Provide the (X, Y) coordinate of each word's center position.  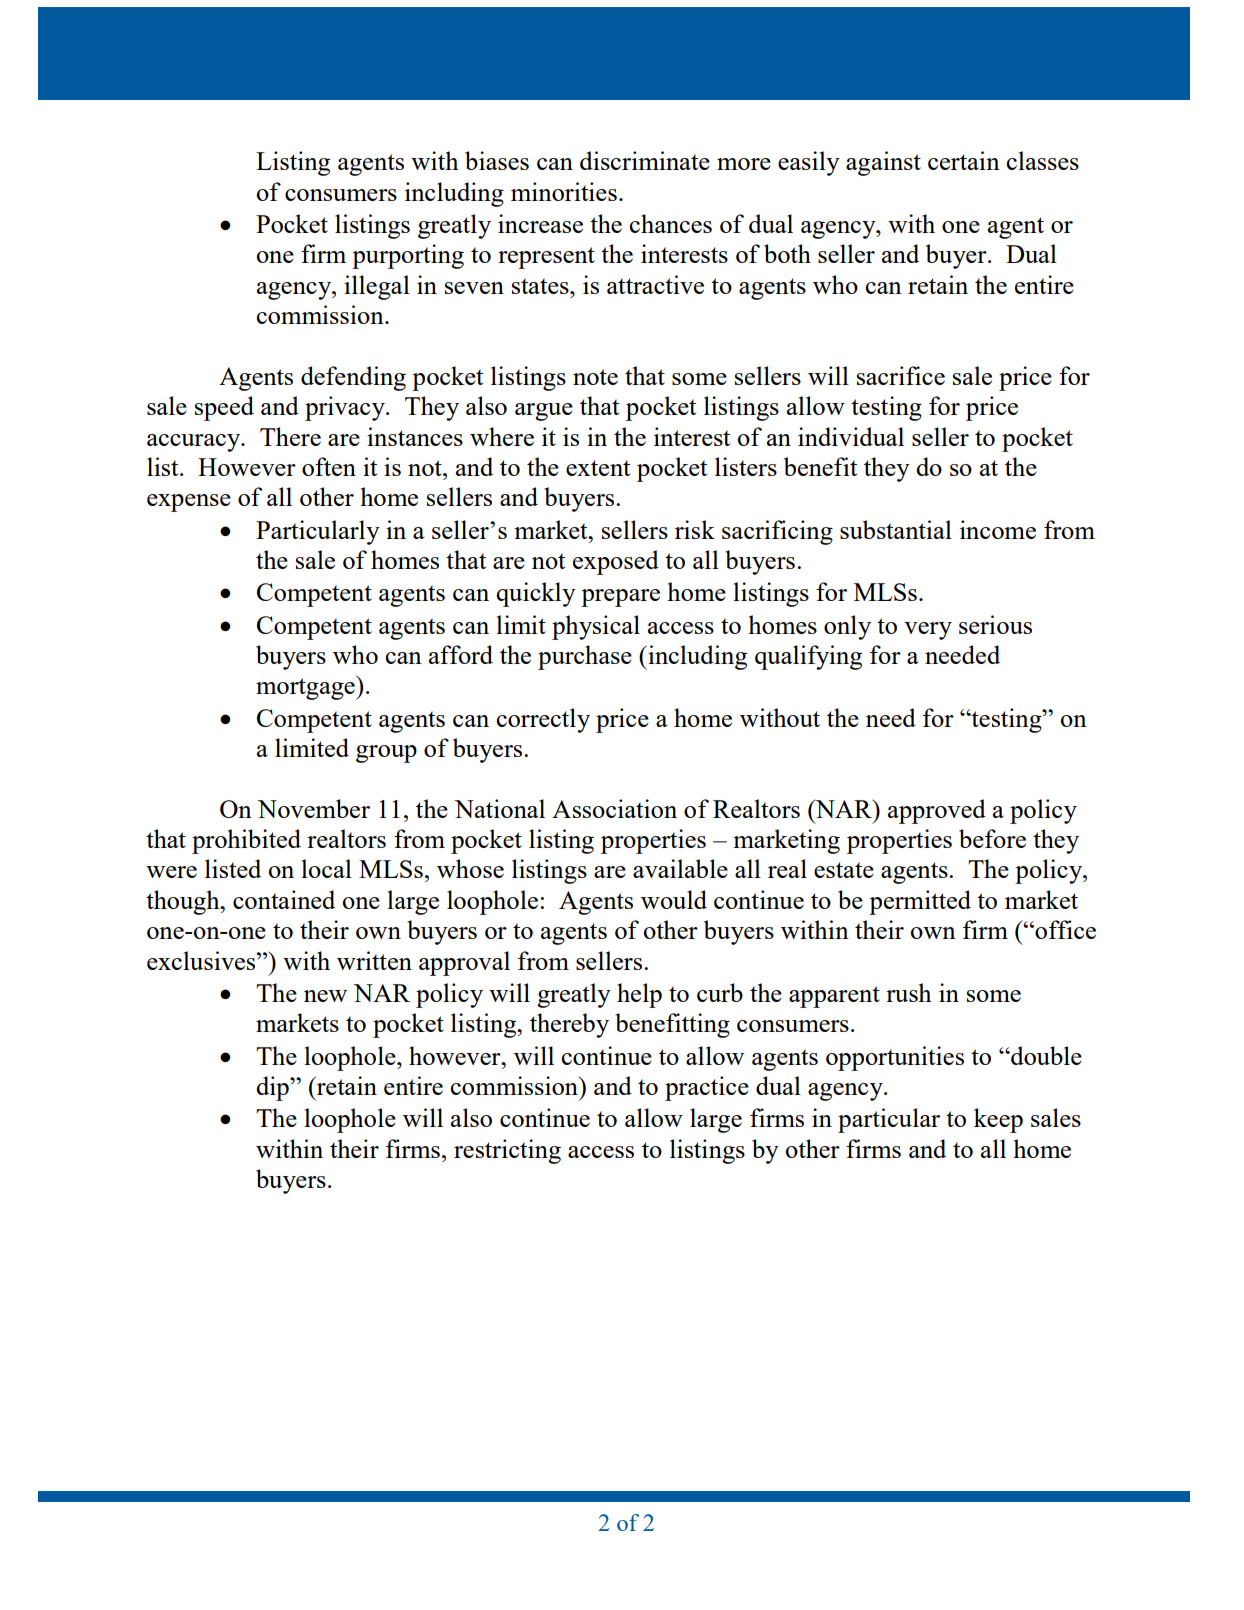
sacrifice (901, 375)
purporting (408, 256)
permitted (920, 902)
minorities (564, 191)
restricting (507, 1151)
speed (224, 408)
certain (964, 160)
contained (284, 899)
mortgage (306, 688)
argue (544, 412)
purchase (585, 657)
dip (273, 1088)
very (928, 631)
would (674, 899)
